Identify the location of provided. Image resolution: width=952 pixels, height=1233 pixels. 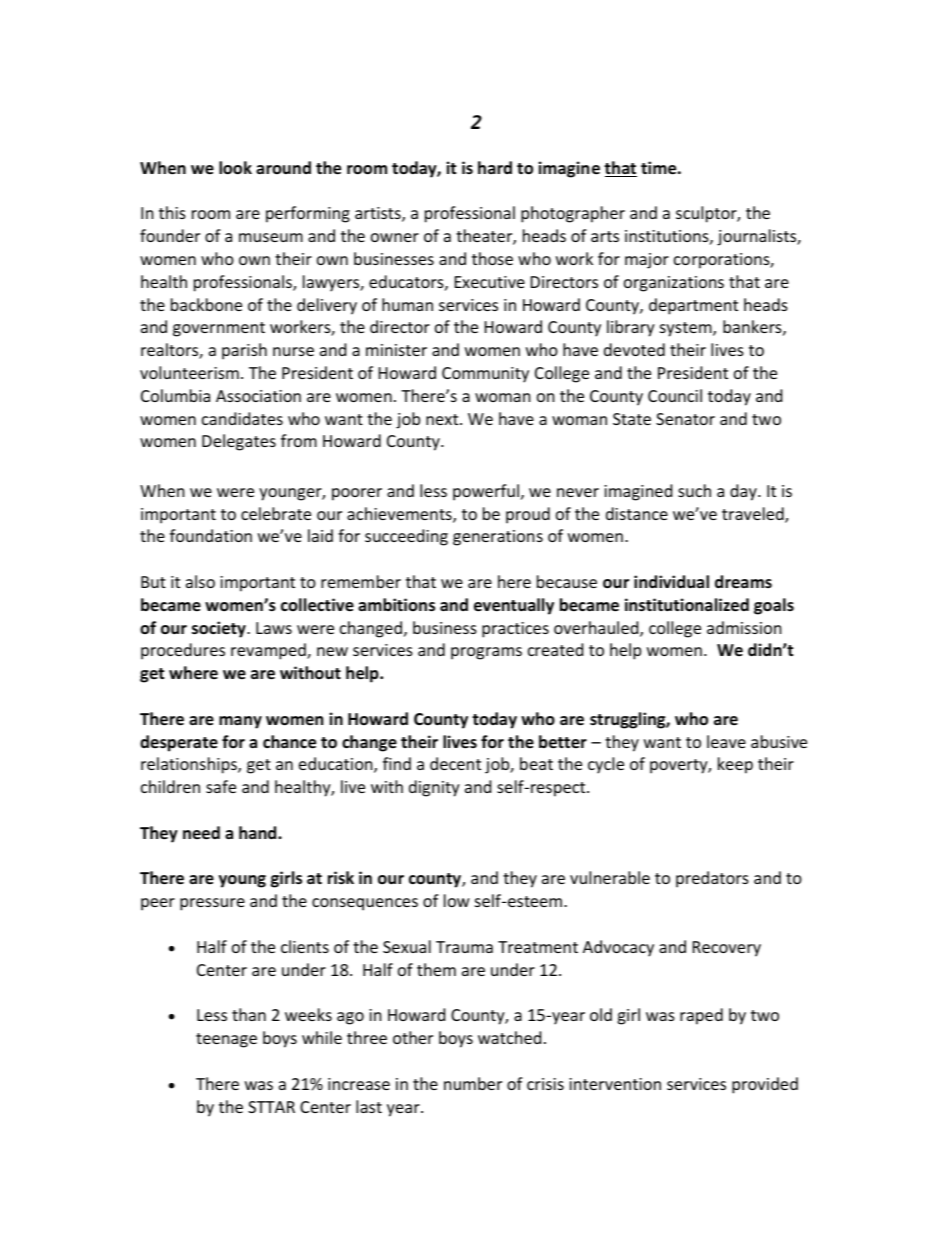
(765, 1085).
